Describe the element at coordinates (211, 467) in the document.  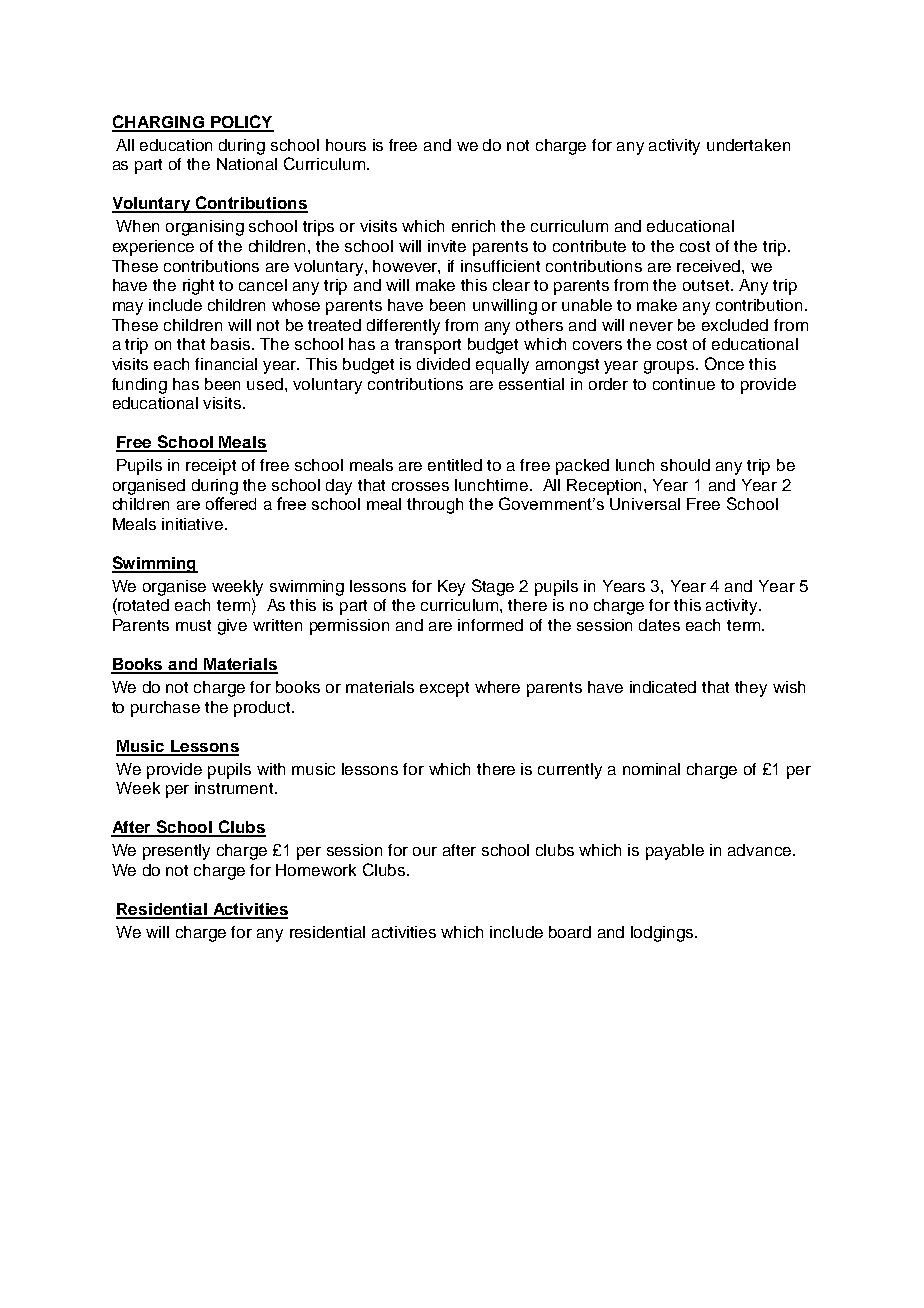
I see `receipt` at that location.
